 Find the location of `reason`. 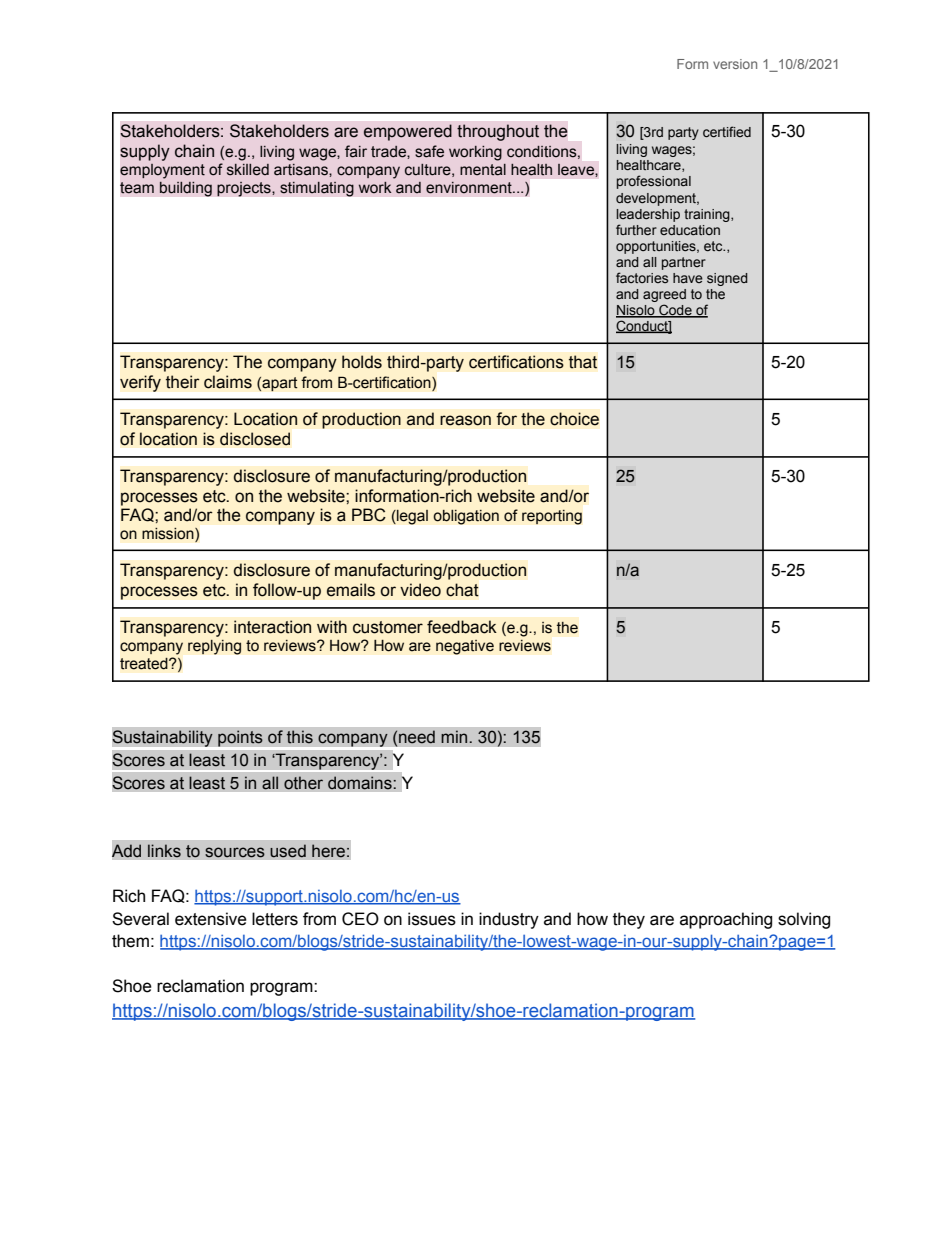

reason is located at coordinates (465, 420).
